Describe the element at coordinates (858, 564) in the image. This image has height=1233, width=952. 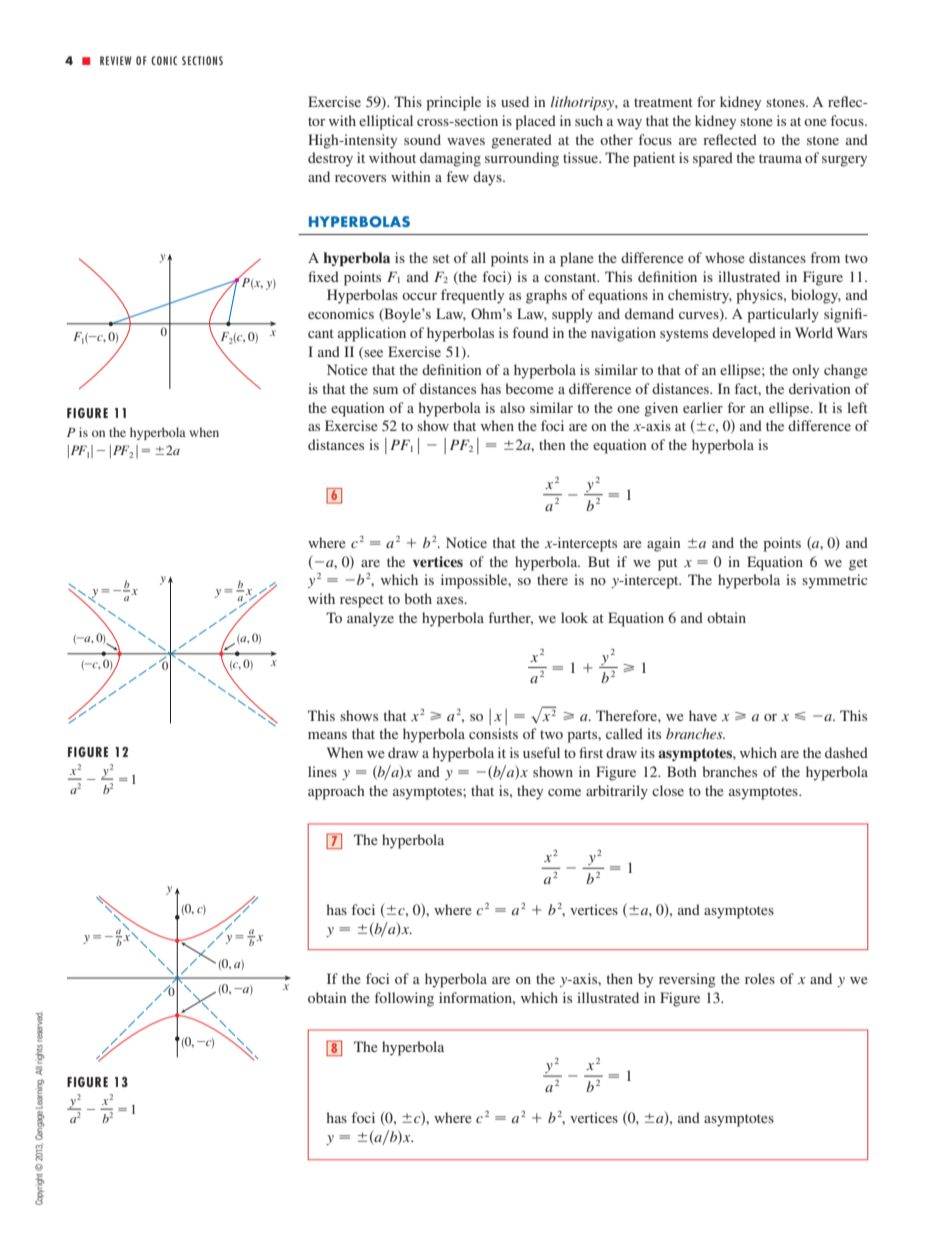
I see `get` at that location.
